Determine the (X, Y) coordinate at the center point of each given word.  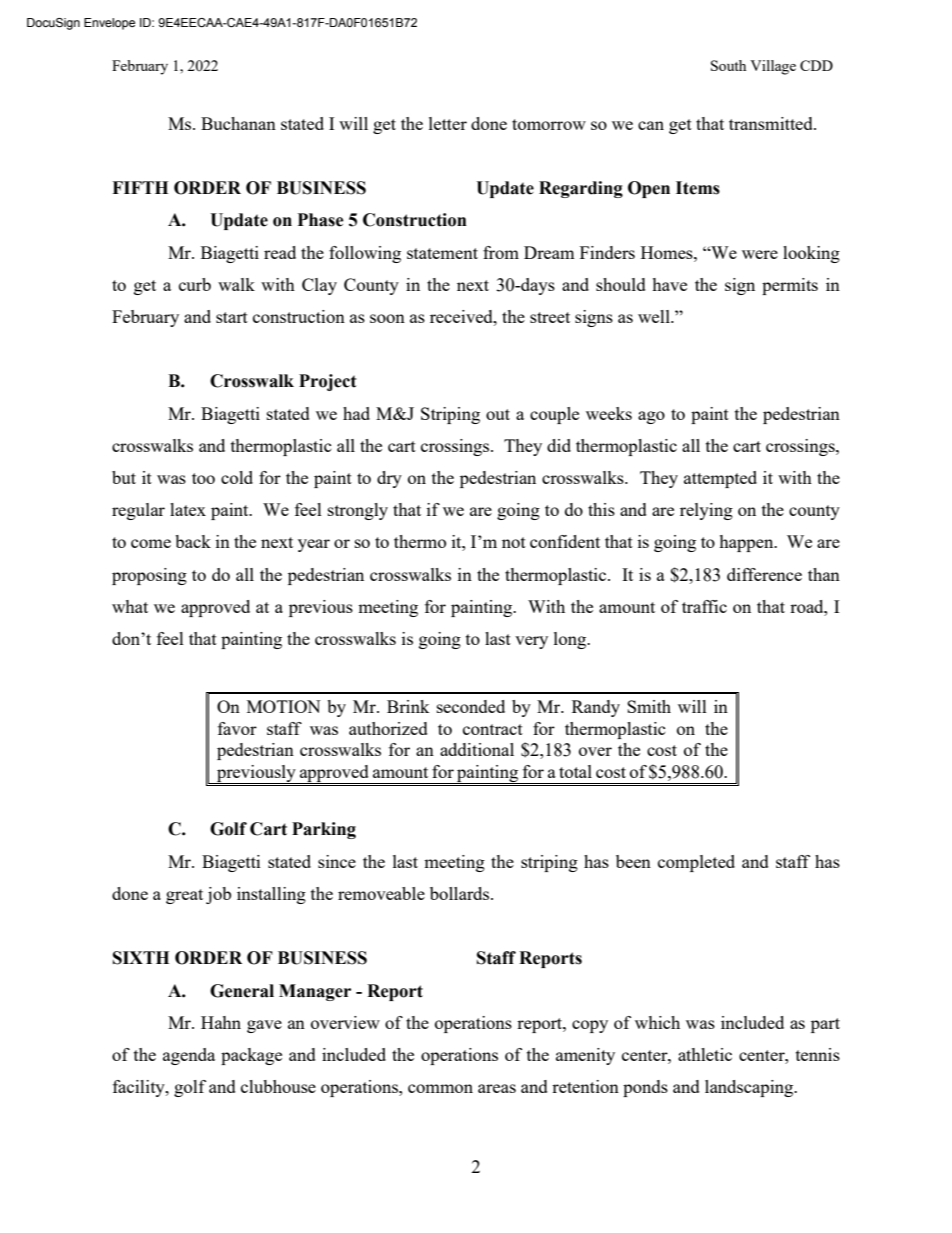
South (728, 65)
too (203, 478)
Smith (649, 706)
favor (237, 728)
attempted (720, 479)
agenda (189, 1056)
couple (554, 415)
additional (477, 749)
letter (448, 123)
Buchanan (238, 123)
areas (497, 1088)
